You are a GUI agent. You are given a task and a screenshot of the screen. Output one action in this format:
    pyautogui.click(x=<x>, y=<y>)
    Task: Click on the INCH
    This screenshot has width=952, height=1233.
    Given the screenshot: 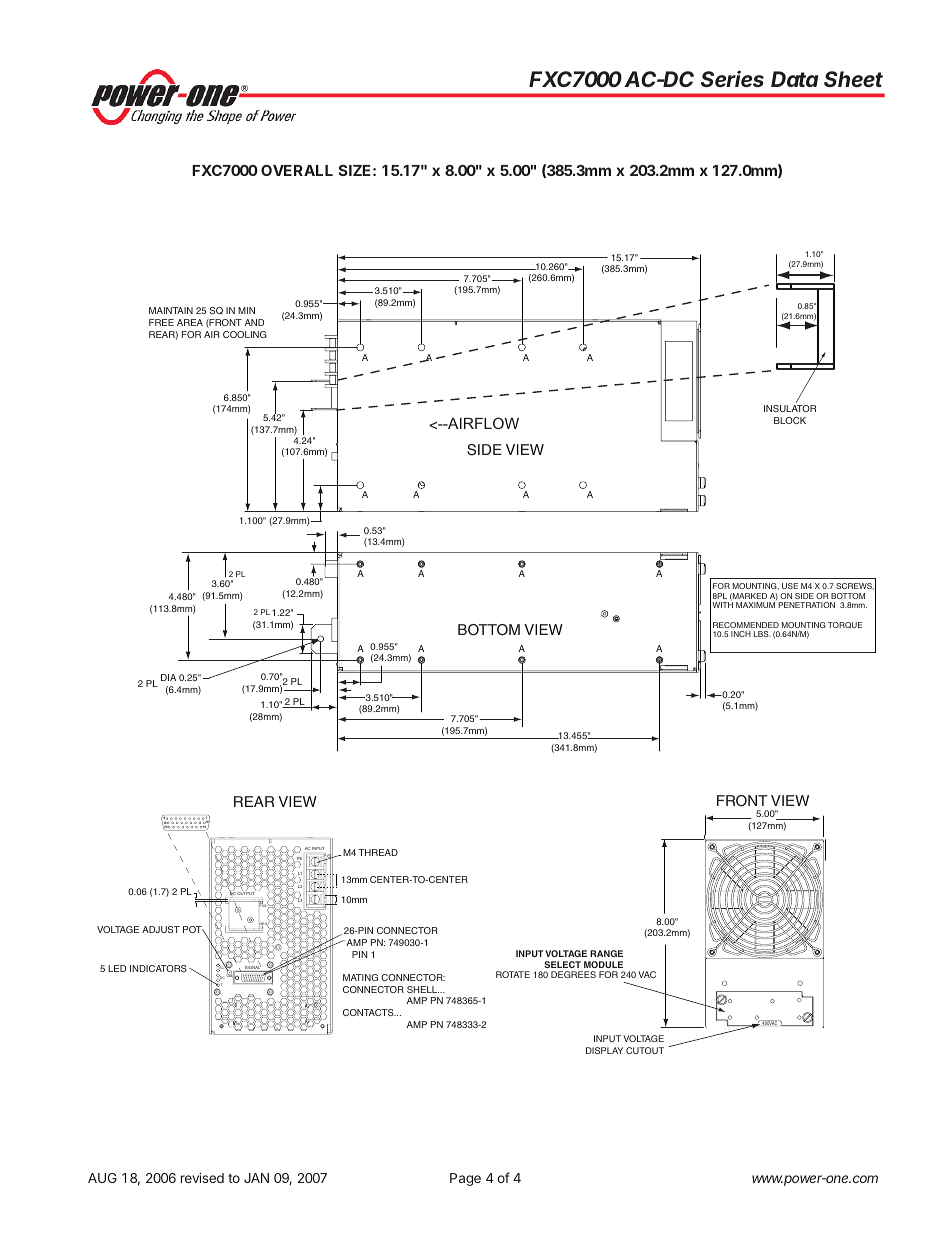 What is the action you would take?
    pyautogui.click(x=741, y=634)
